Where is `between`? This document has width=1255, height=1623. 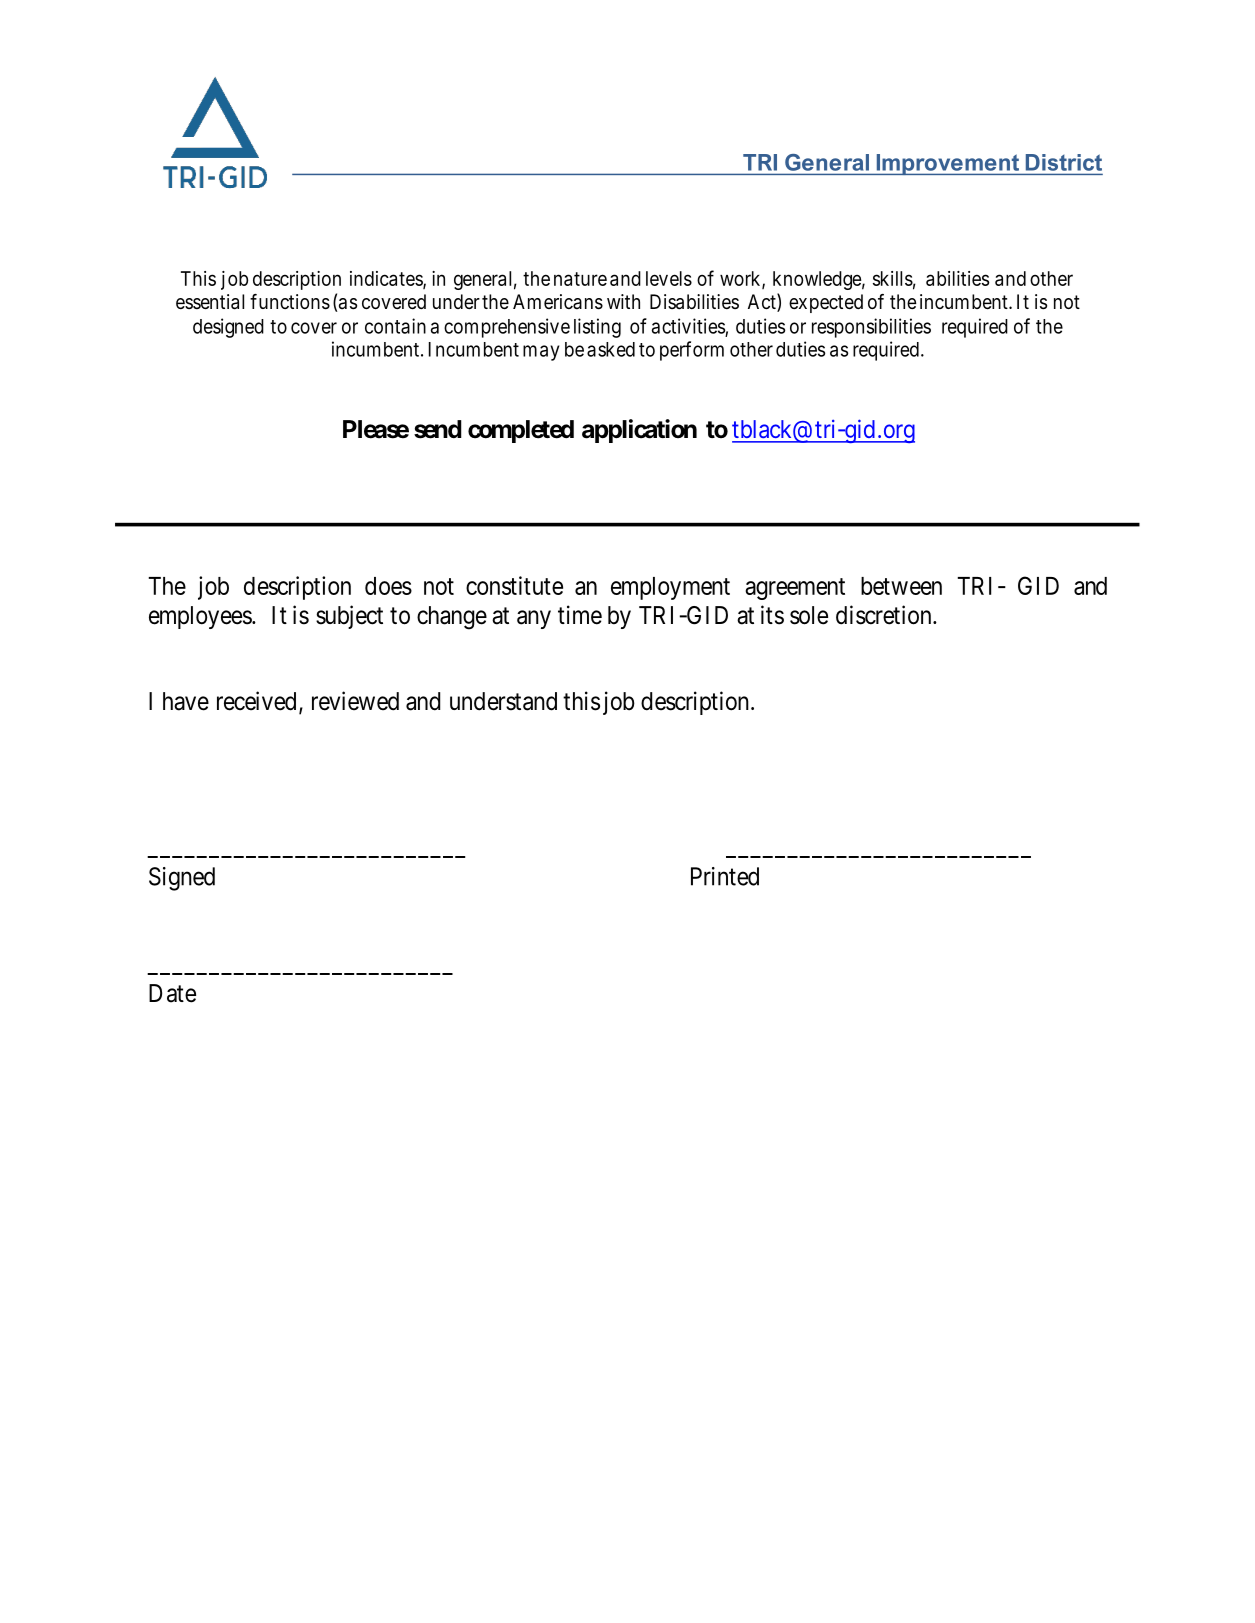 between is located at coordinates (901, 586).
